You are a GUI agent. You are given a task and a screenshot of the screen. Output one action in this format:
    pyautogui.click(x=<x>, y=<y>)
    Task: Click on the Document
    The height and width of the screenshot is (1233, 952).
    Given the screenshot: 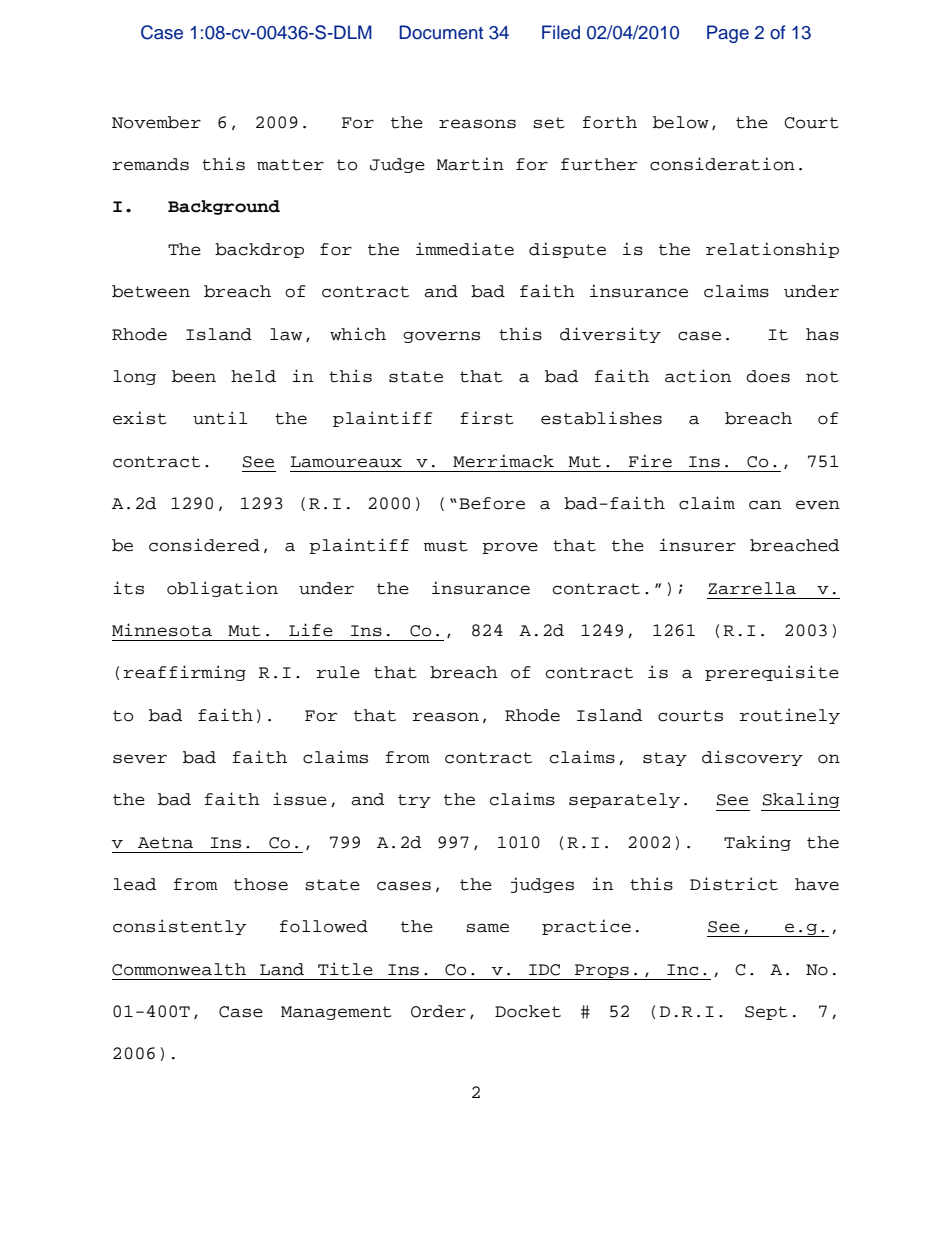 What is the action you would take?
    pyautogui.click(x=441, y=32)
